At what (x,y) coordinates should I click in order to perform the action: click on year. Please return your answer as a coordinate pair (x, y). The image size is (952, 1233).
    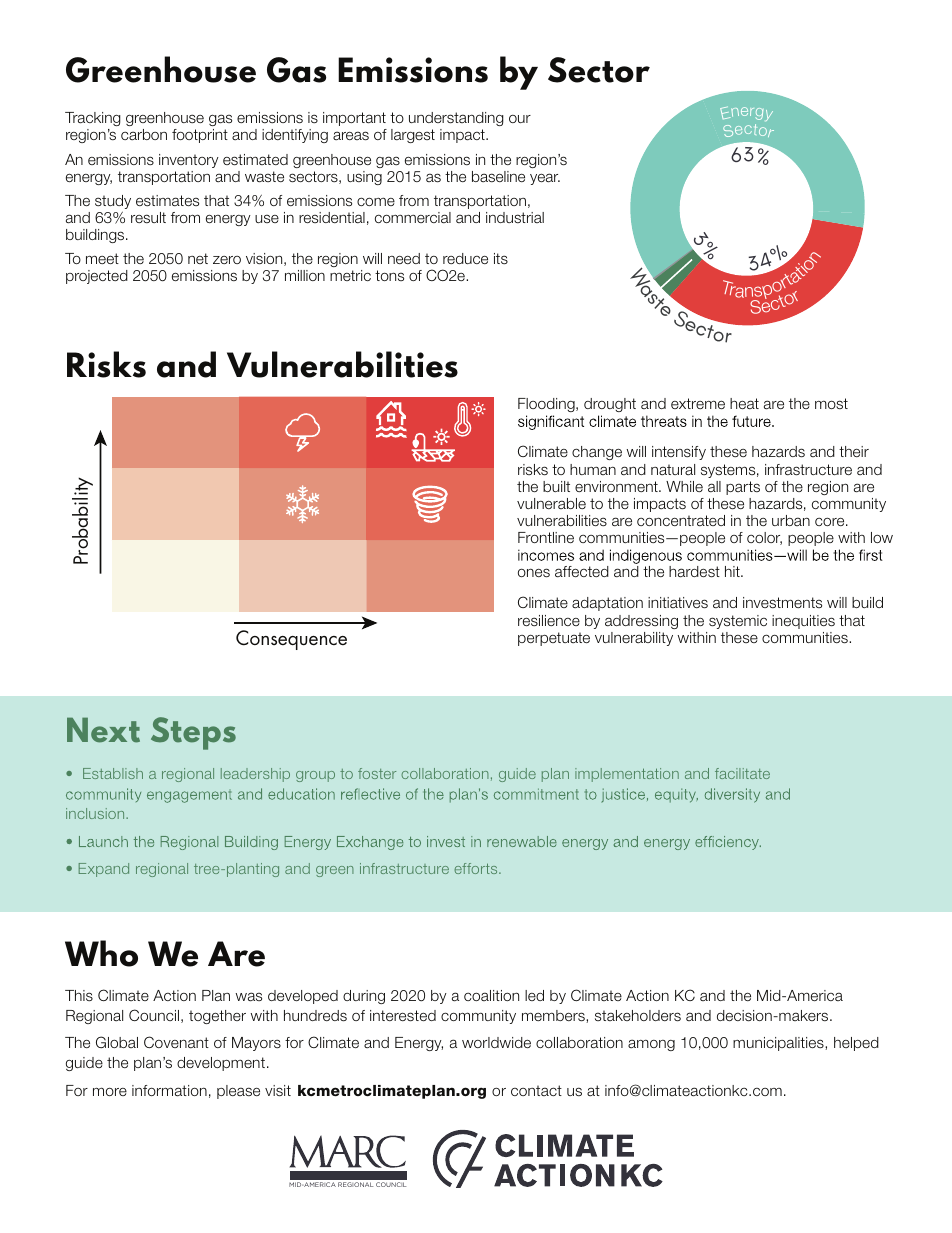
    Looking at the image, I should click on (545, 179).
